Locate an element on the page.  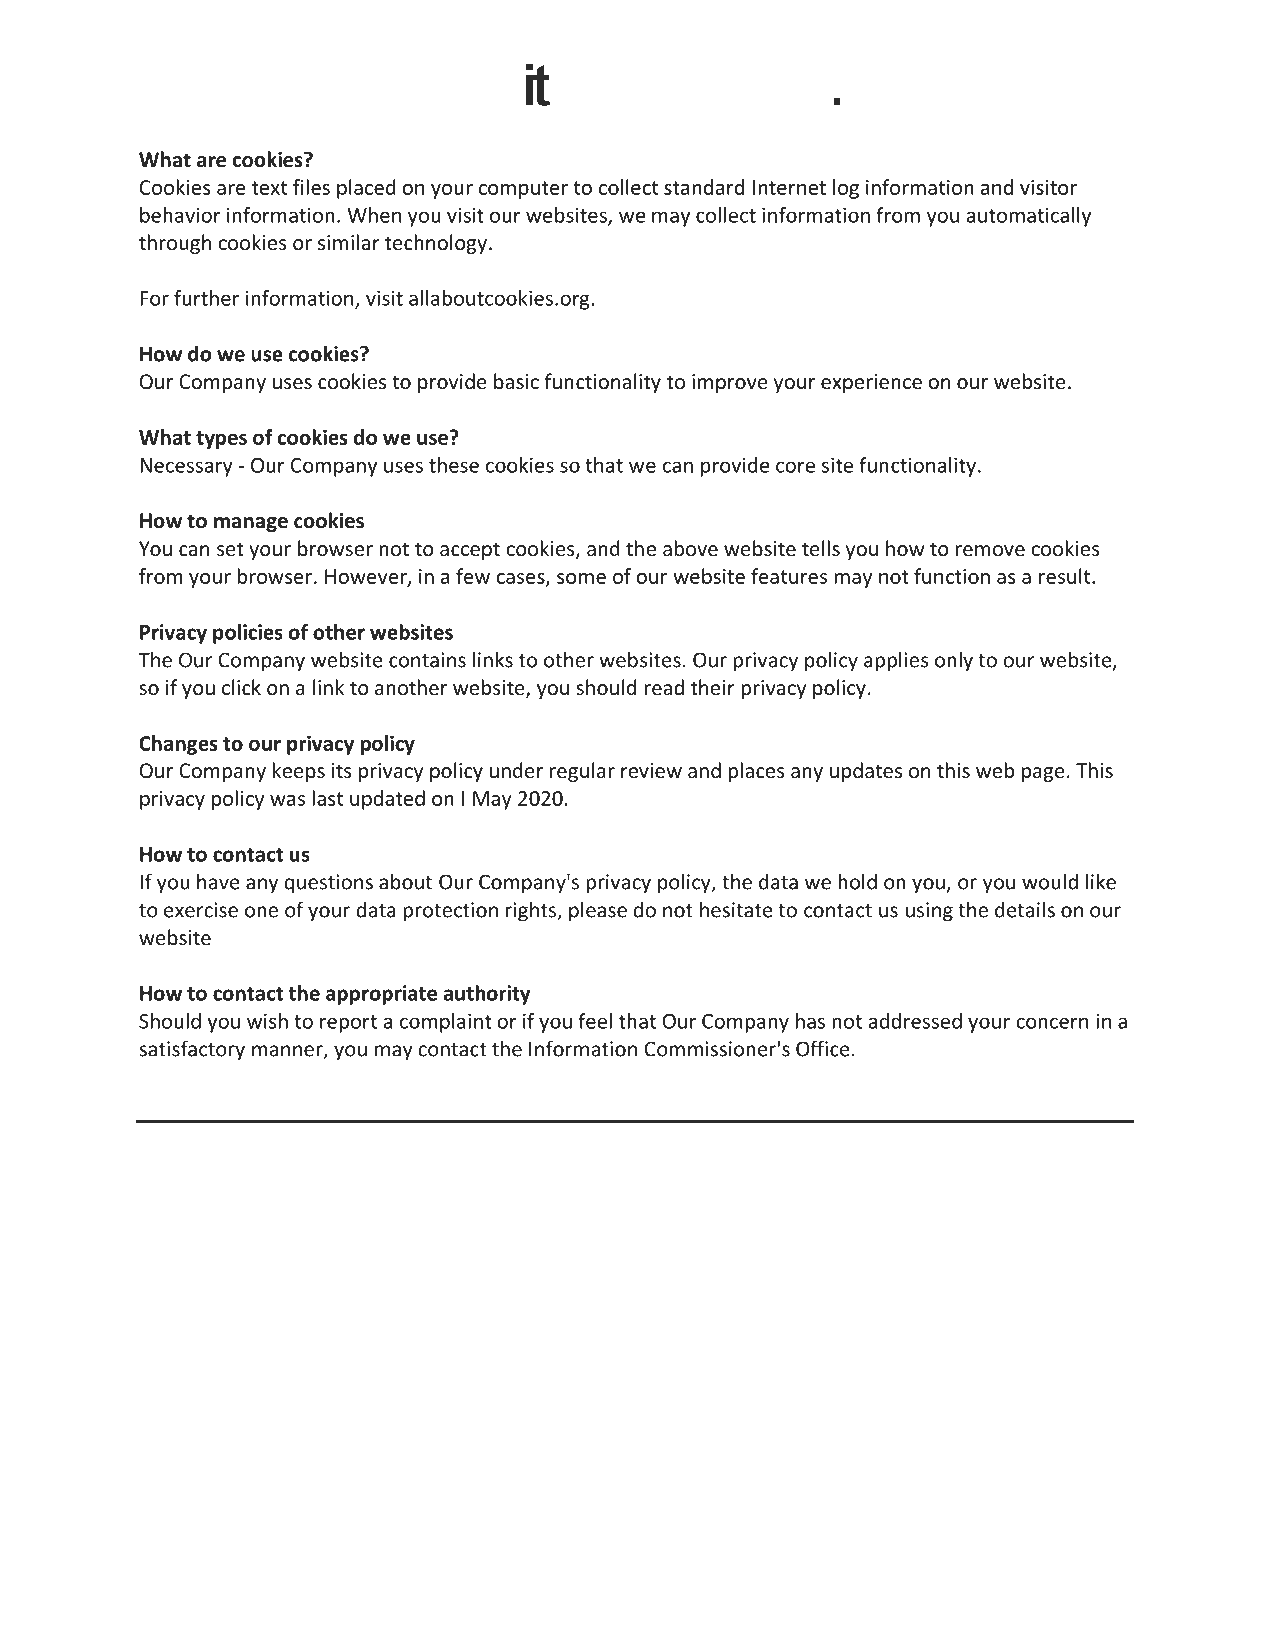
automatically is located at coordinates (1029, 217).
